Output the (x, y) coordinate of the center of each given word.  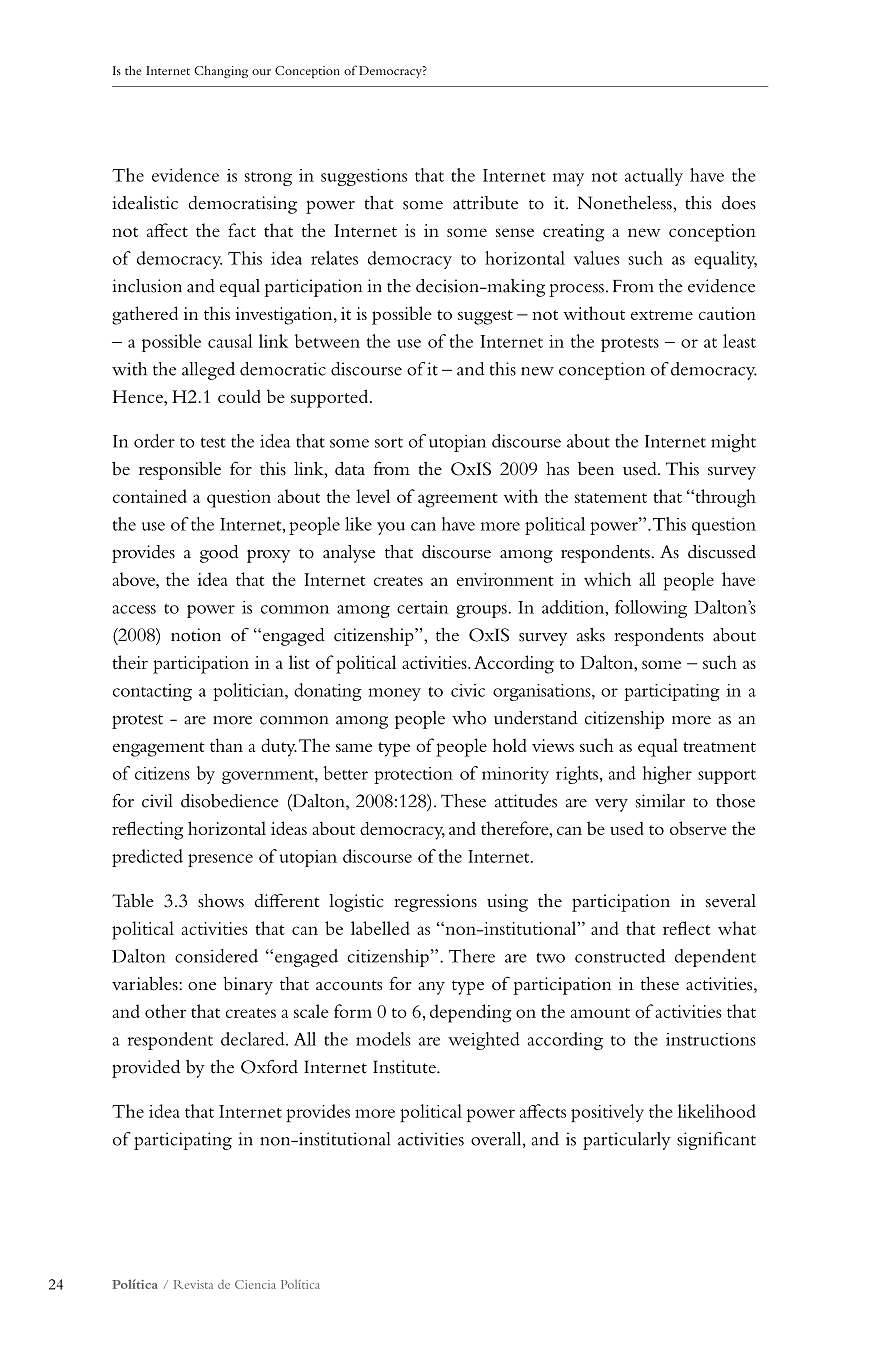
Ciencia (255, 1284)
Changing (221, 72)
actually (654, 177)
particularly (627, 1141)
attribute (485, 203)
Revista (193, 1284)
